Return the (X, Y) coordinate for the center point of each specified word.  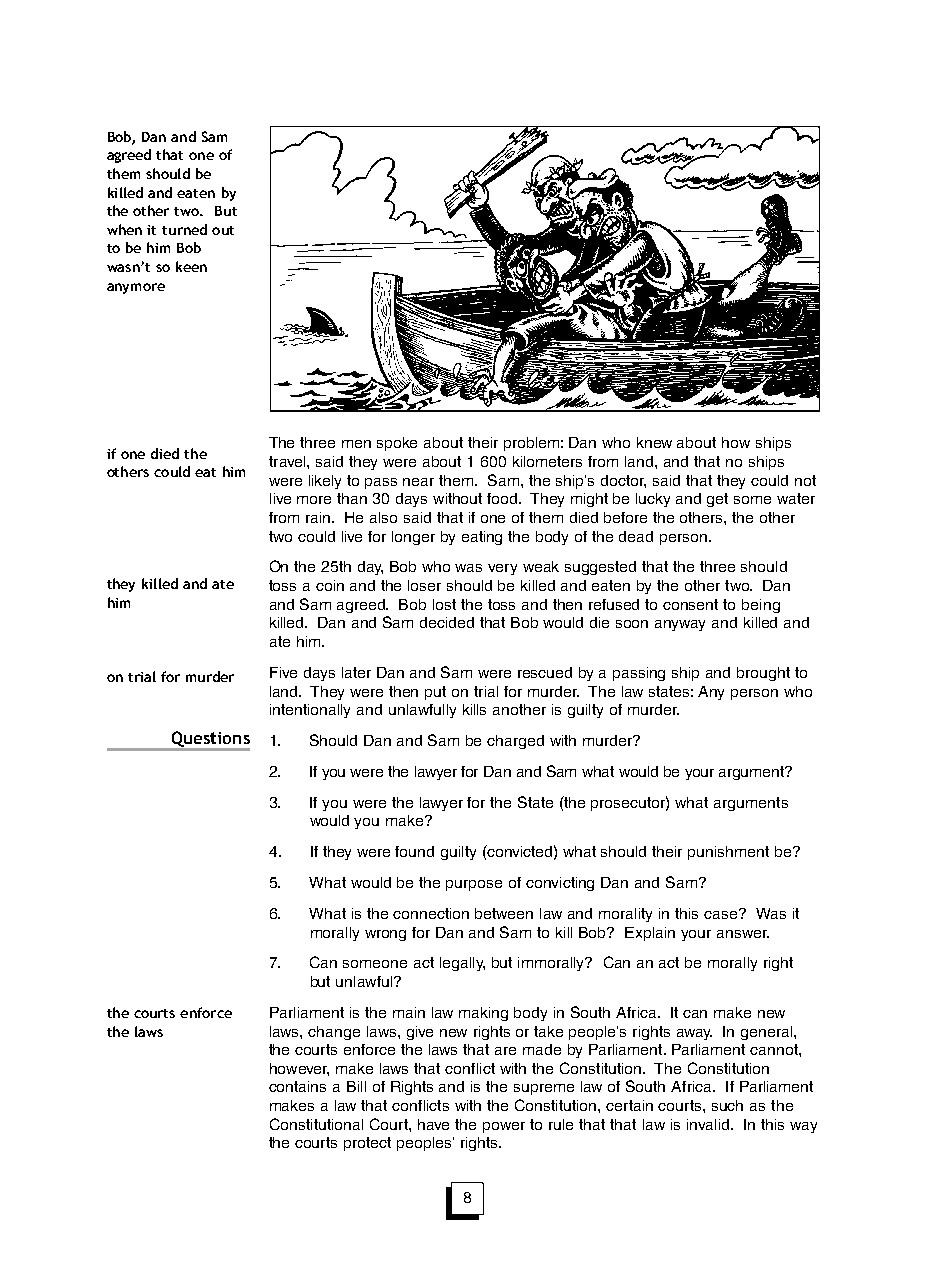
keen (191, 266)
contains (297, 1086)
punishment (728, 853)
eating (482, 538)
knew (654, 442)
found (414, 851)
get (717, 500)
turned (184, 229)
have (433, 1124)
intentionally (310, 711)
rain (319, 517)
